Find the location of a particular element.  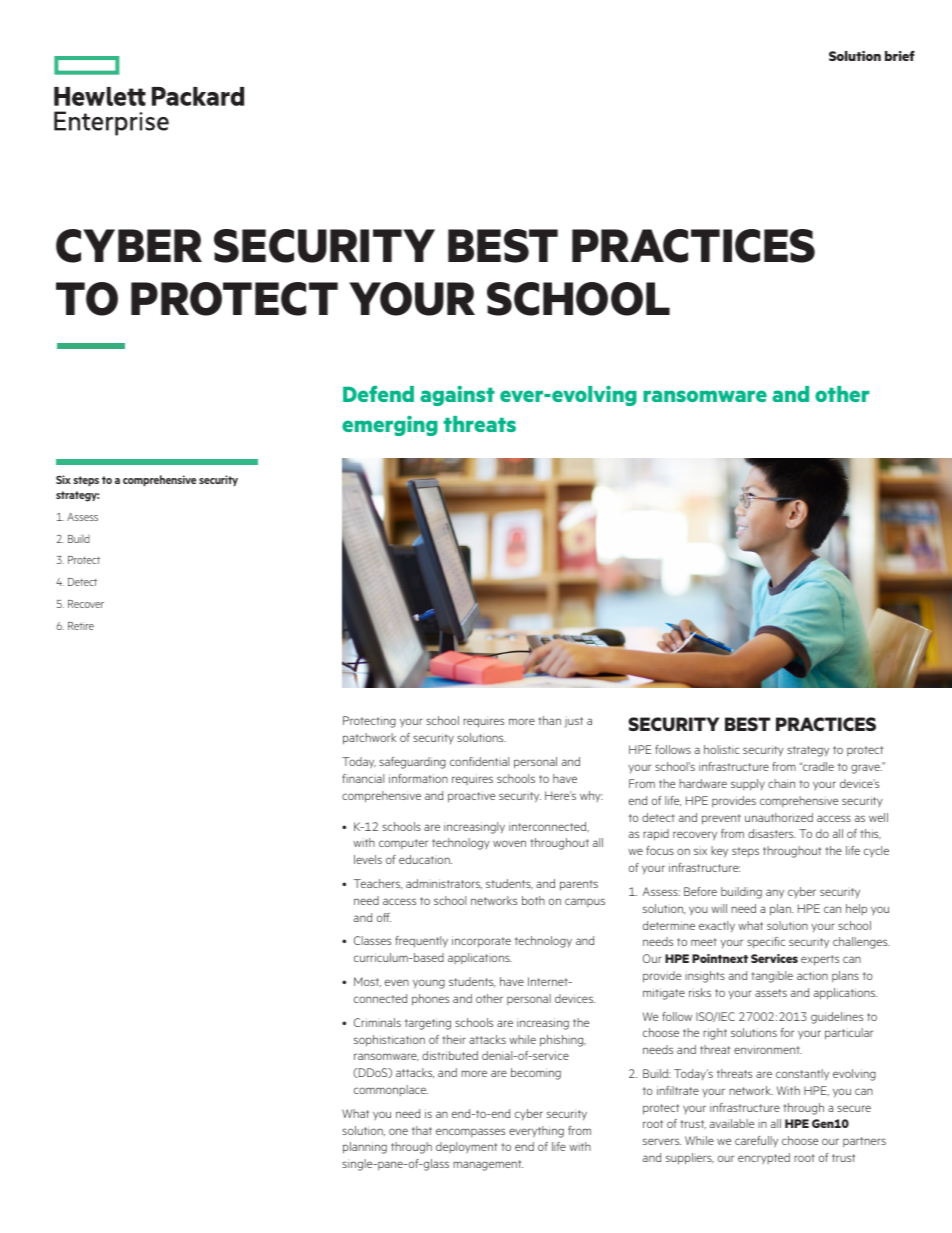

Defend is located at coordinates (378, 393).
